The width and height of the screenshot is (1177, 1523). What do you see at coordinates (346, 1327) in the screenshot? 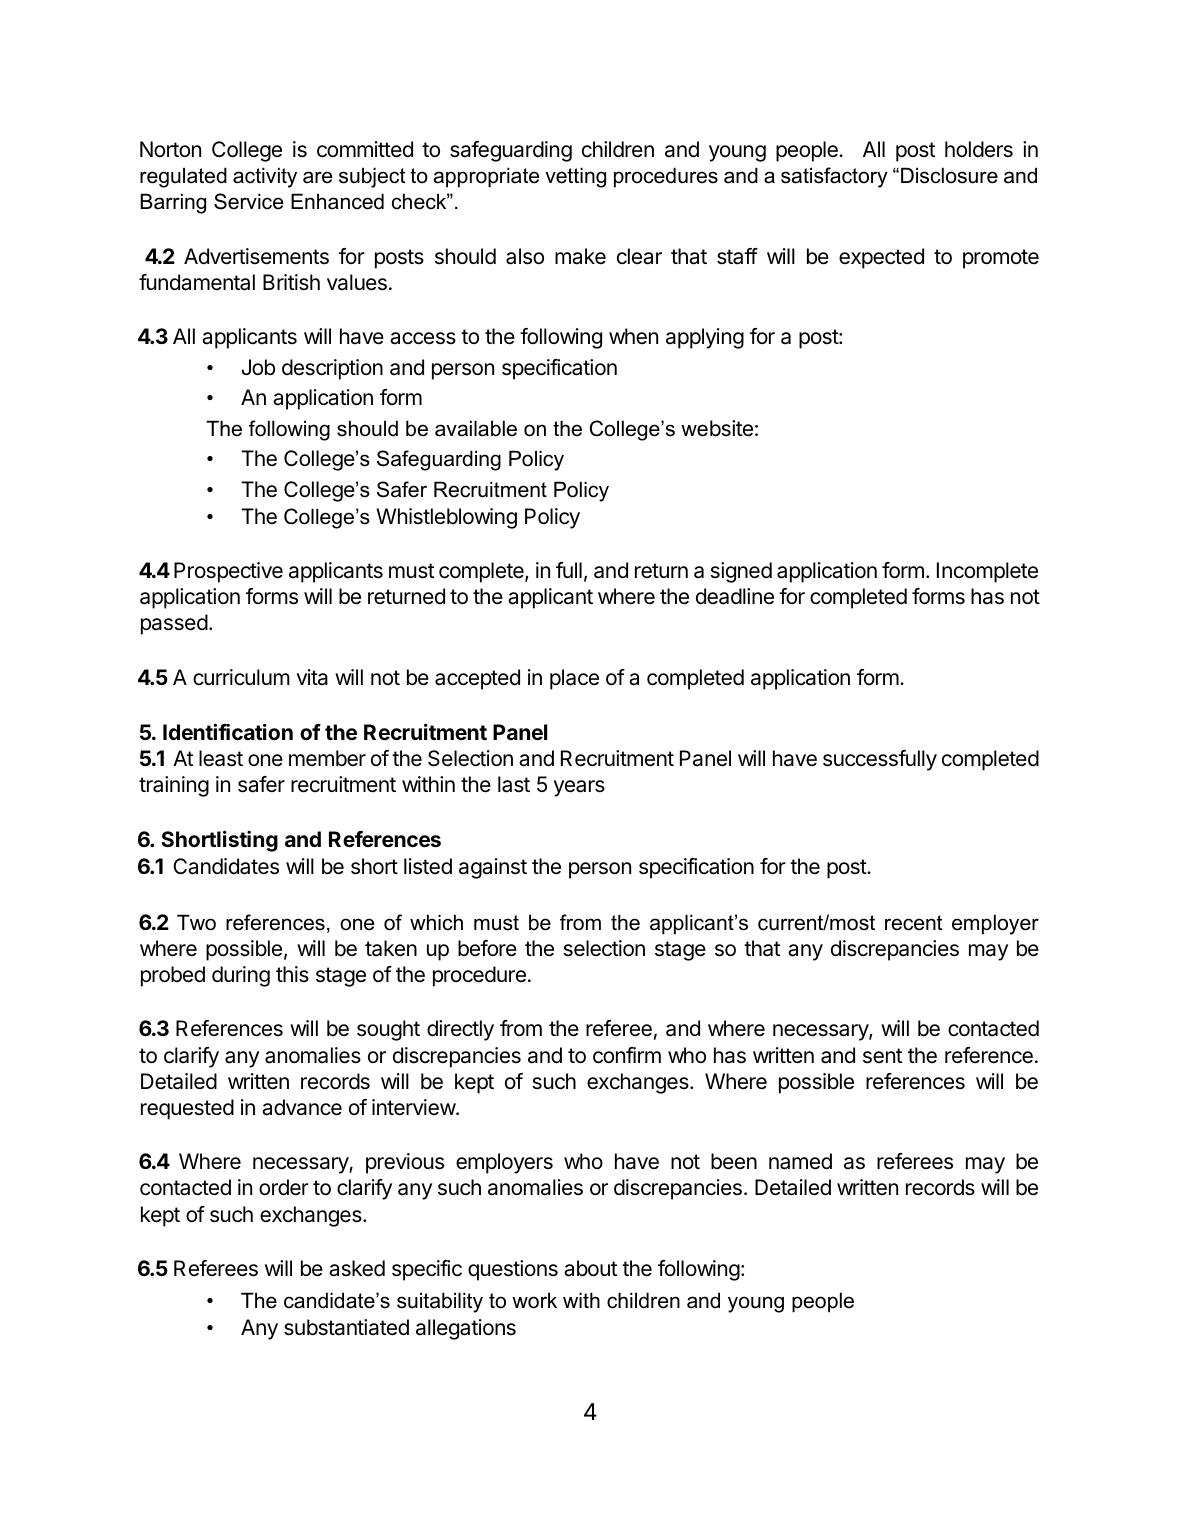
I see `substantiated` at bounding box center [346, 1327].
